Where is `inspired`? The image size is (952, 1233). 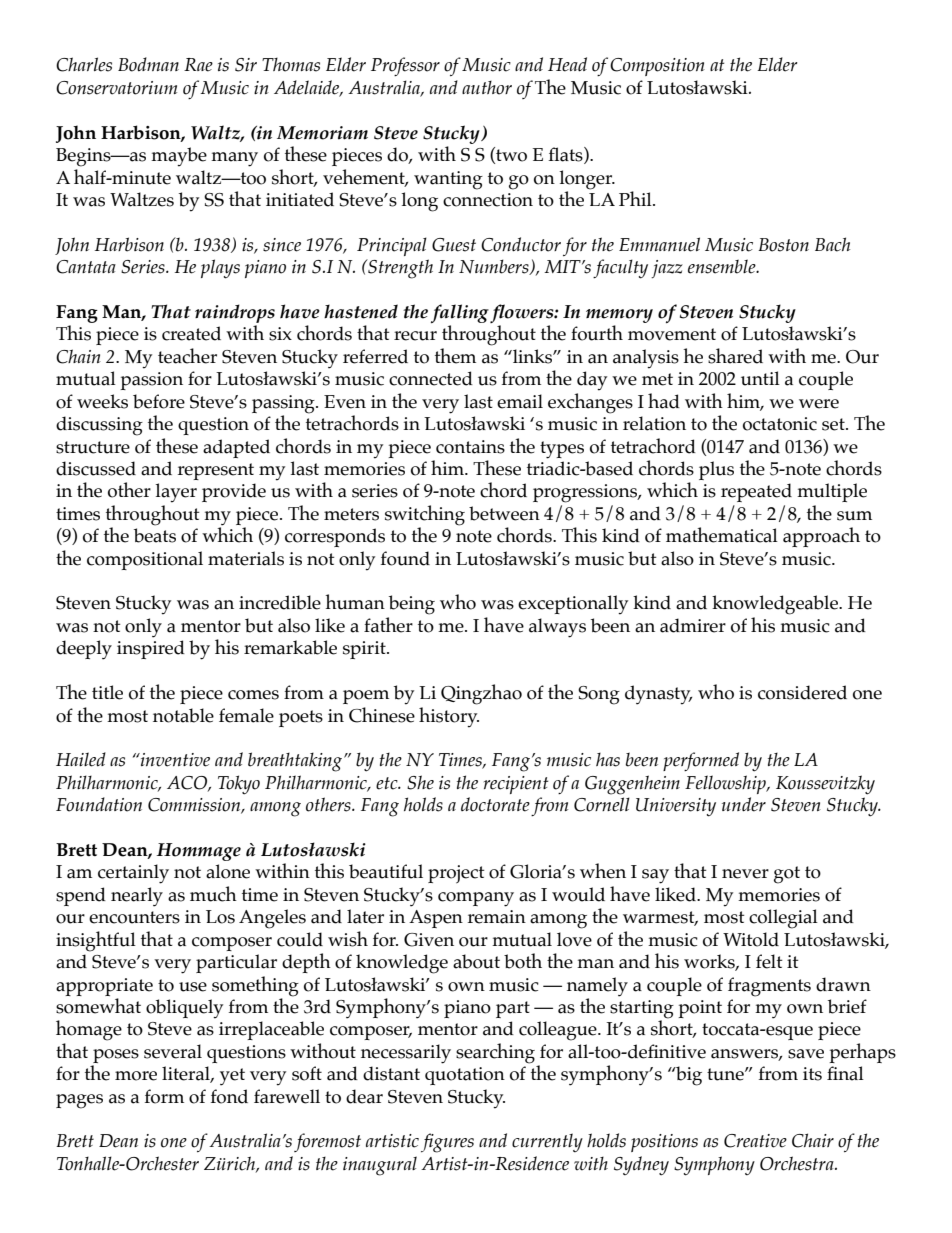
inspired is located at coordinates (151, 649).
